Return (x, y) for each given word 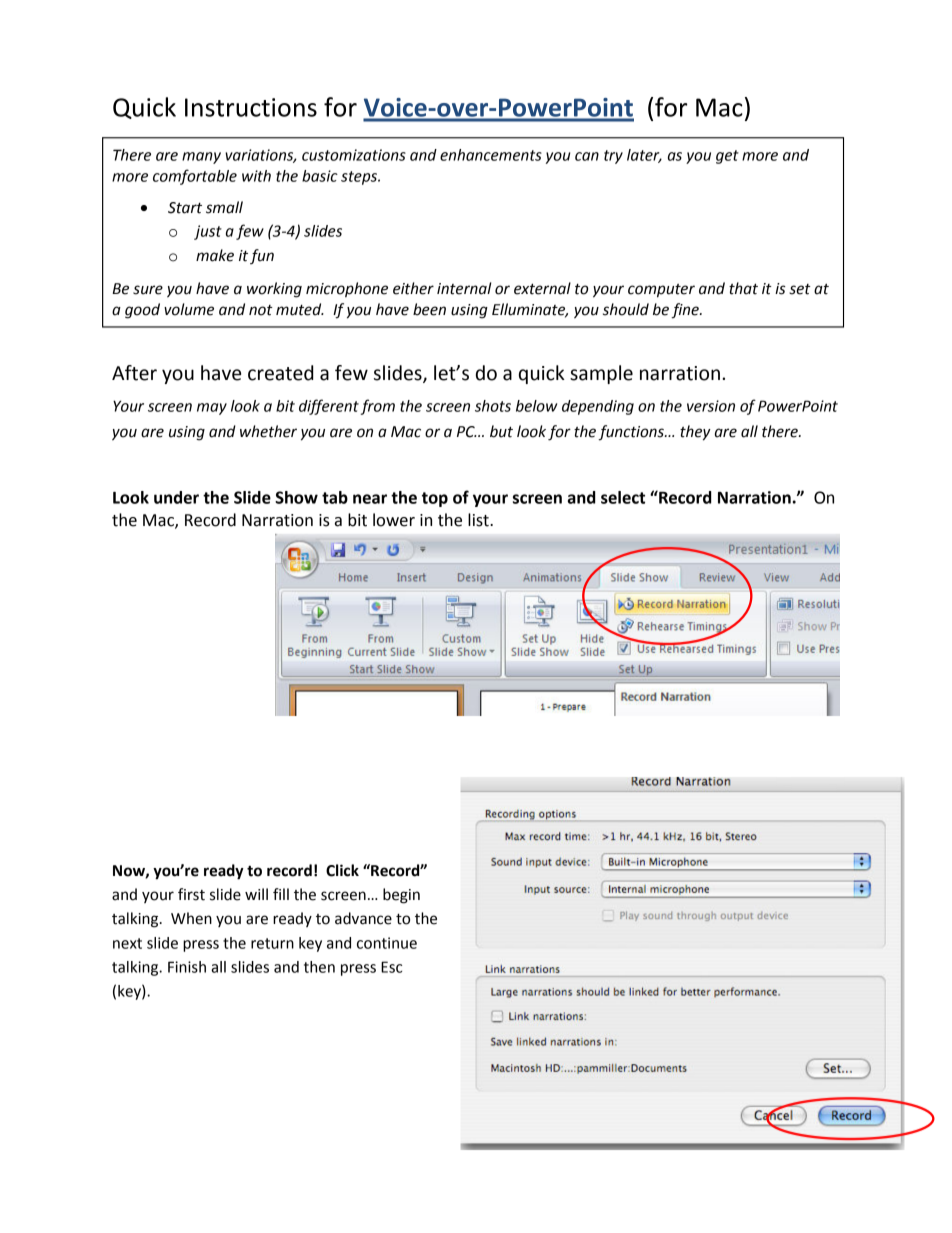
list (479, 520)
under (176, 497)
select (623, 497)
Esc (391, 967)
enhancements (491, 155)
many (201, 158)
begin (401, 896)
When (191, 918)
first (191, 894)
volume (189, 309)
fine (686, 311)
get (727, 157)
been (429, 309)
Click (342, 870)
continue (387, 943)
